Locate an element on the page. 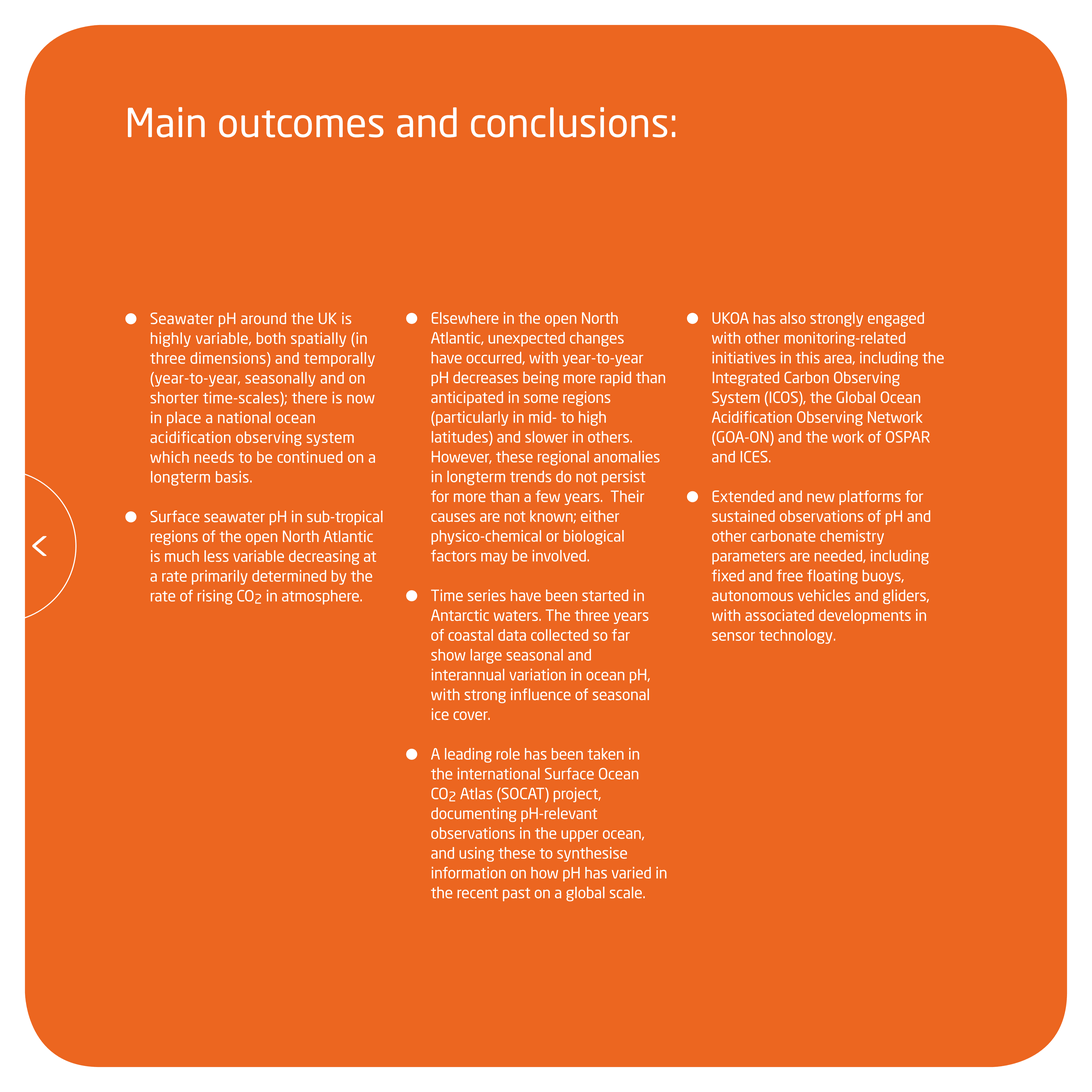 The image size is (1092, 1092). conclusions is located at coordinates (569, 122).
